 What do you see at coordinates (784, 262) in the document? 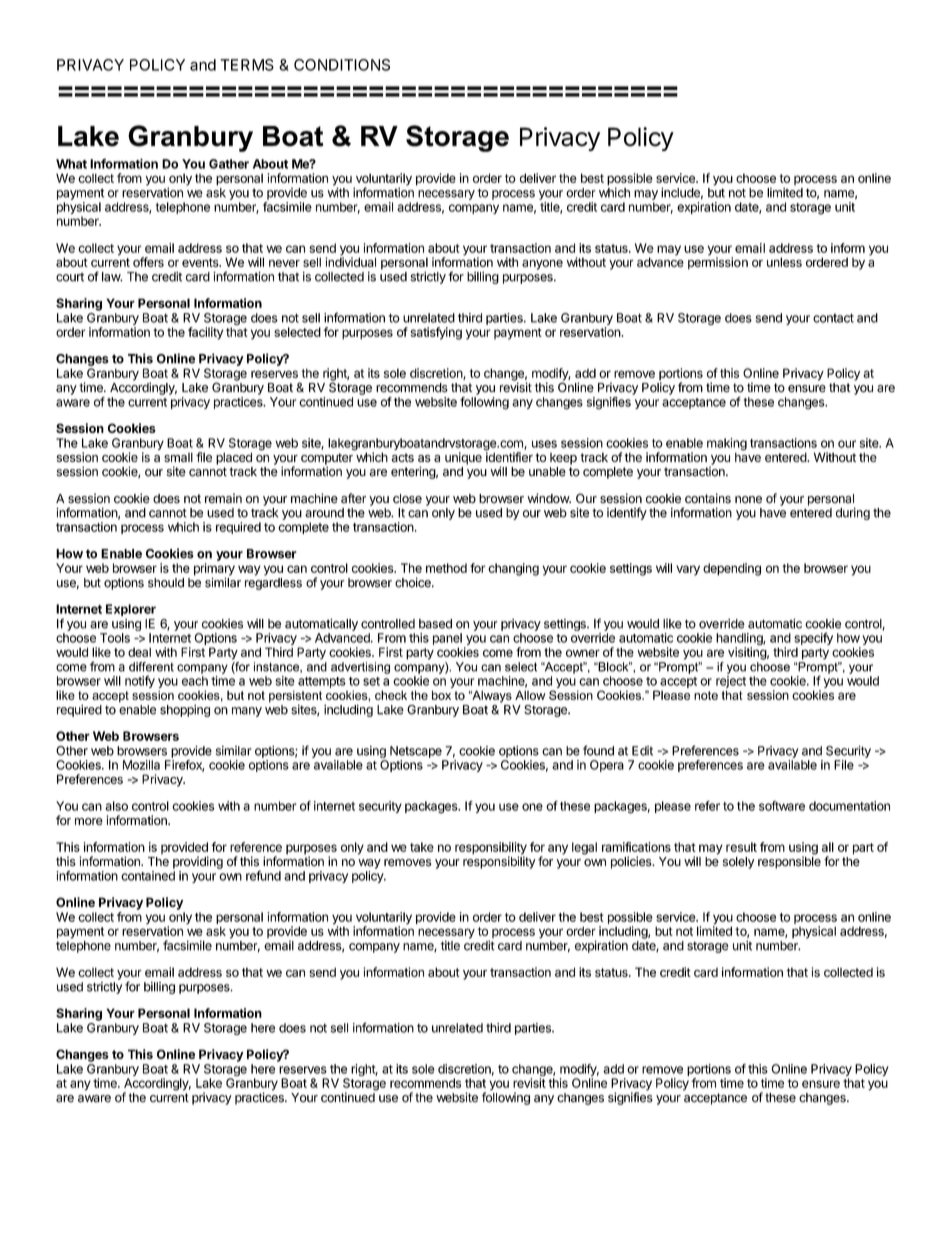
I see `unless` at bounding box center [784, 262].
